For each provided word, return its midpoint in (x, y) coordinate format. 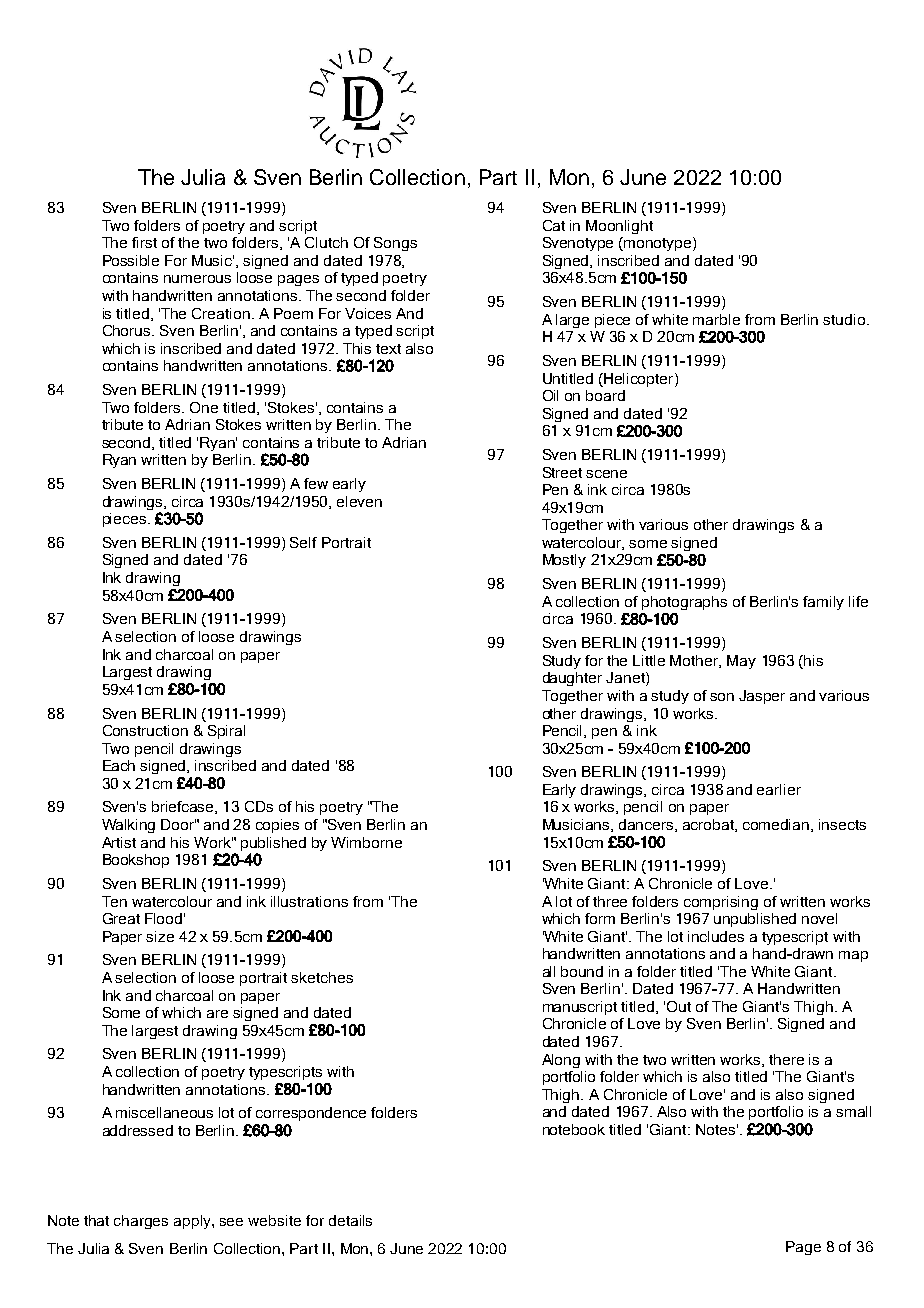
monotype (659, 244)
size (160, 936)
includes (716, 936)
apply (193, 1222)
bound (582, 971)
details (350, 1220)
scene (606, 474)
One (204, 407)
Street (562, 472)
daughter (572, 679)
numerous (197, 279)
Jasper (762, 697)
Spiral (226, 732)
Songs (395, 244)
